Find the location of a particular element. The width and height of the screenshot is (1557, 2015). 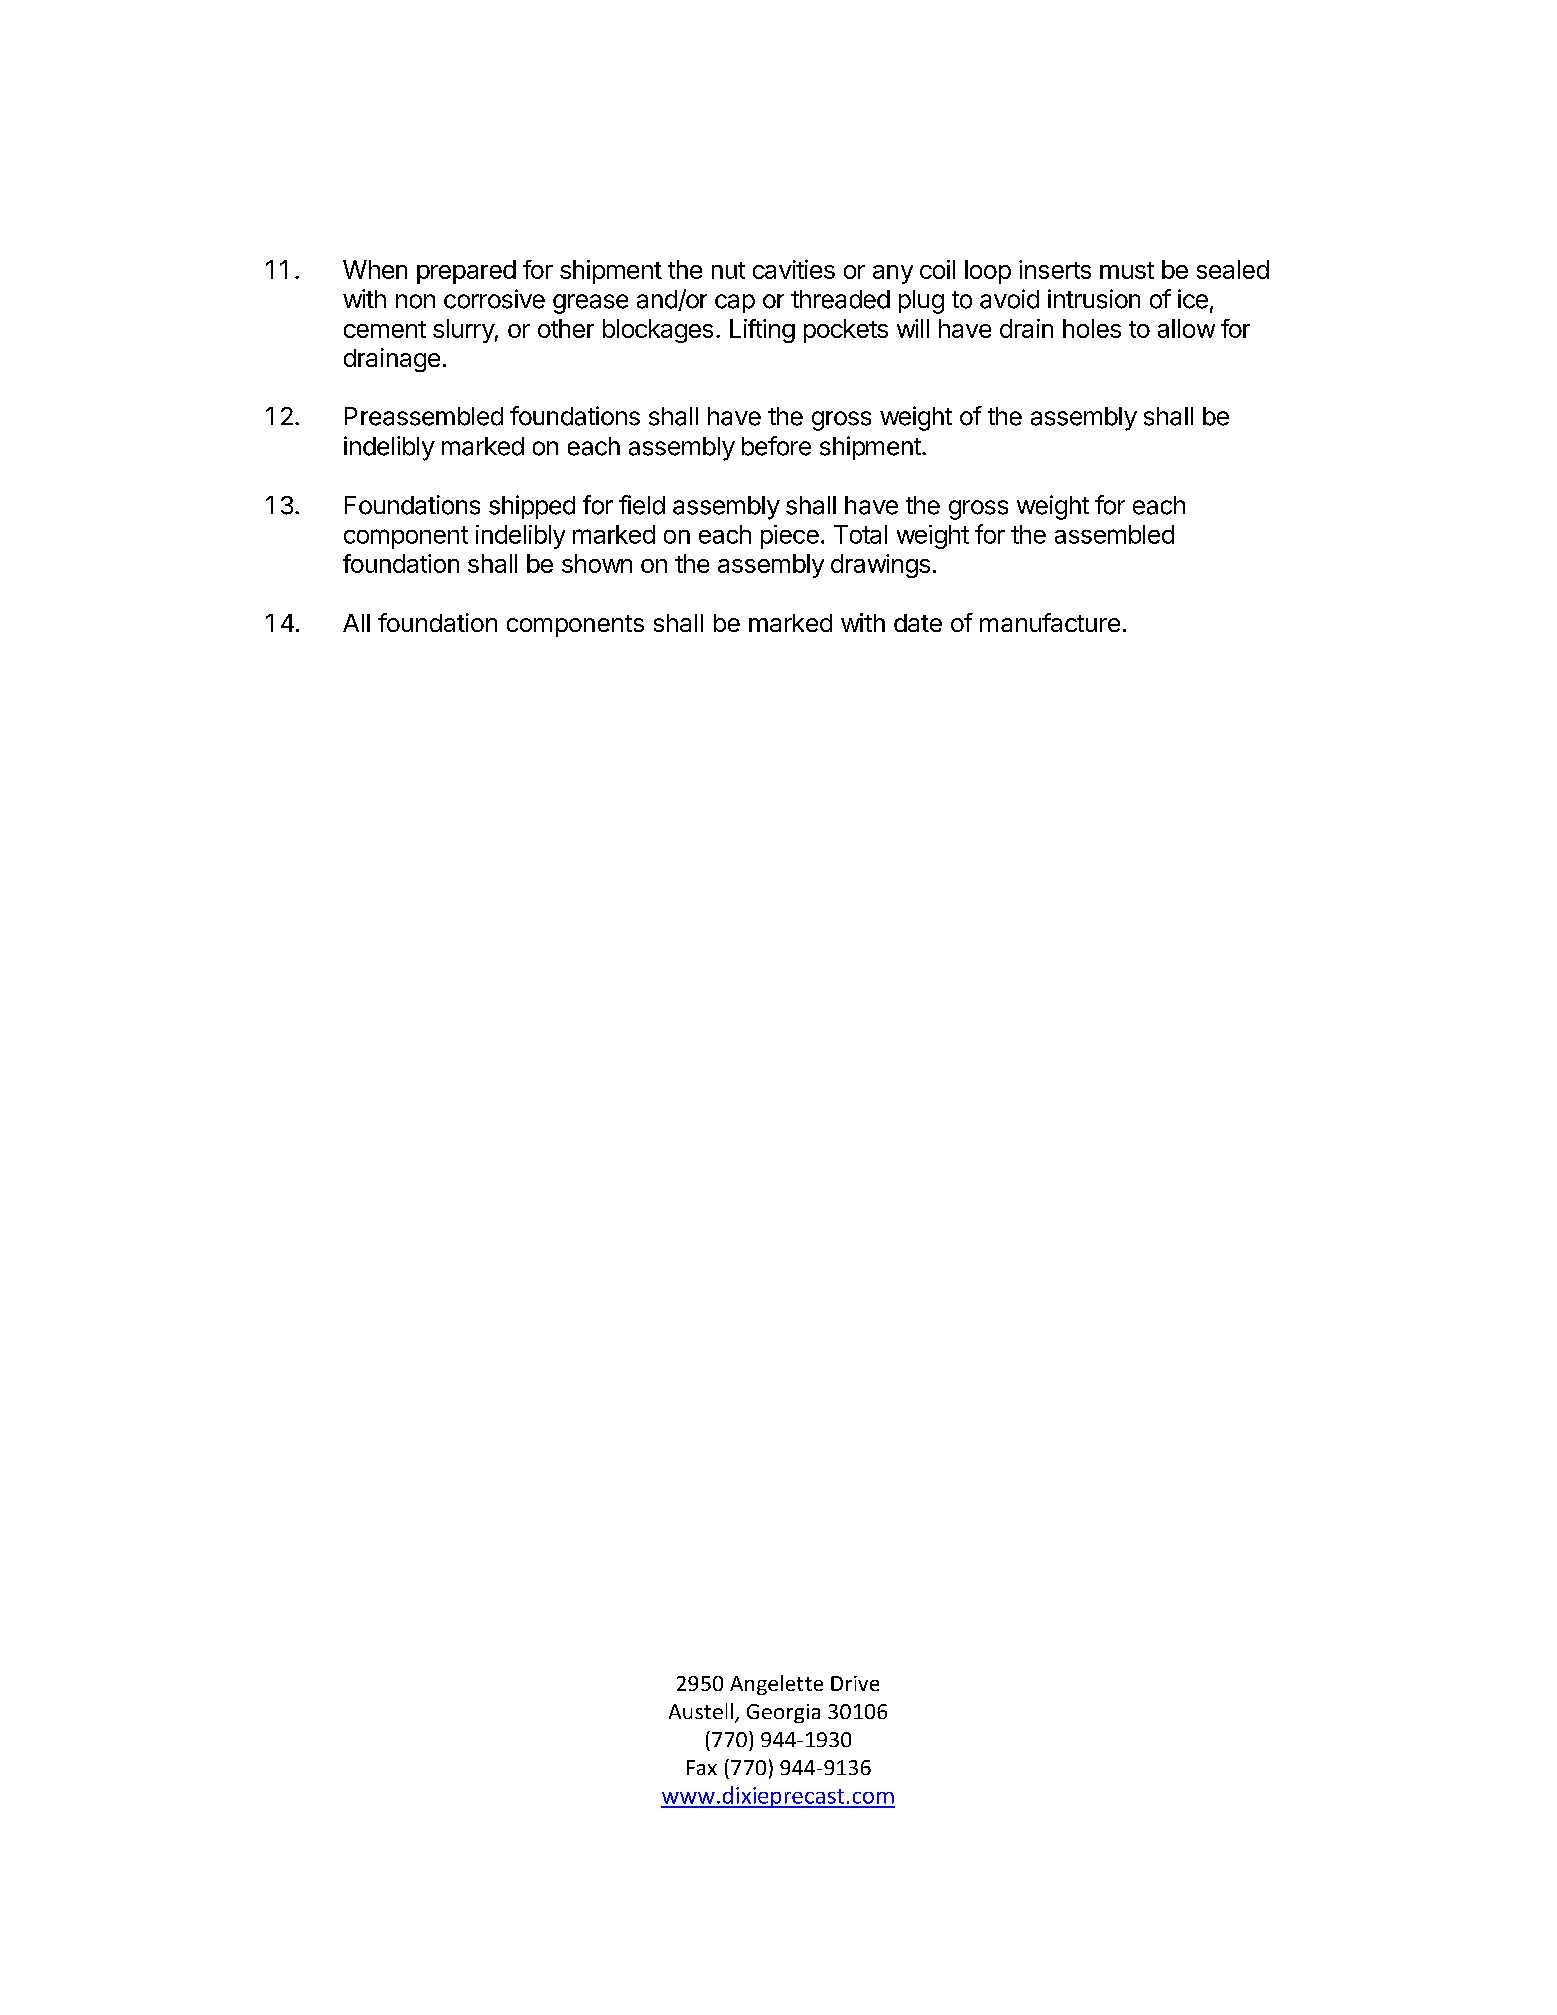

Georgia is located at coordinates (783, 1713).
